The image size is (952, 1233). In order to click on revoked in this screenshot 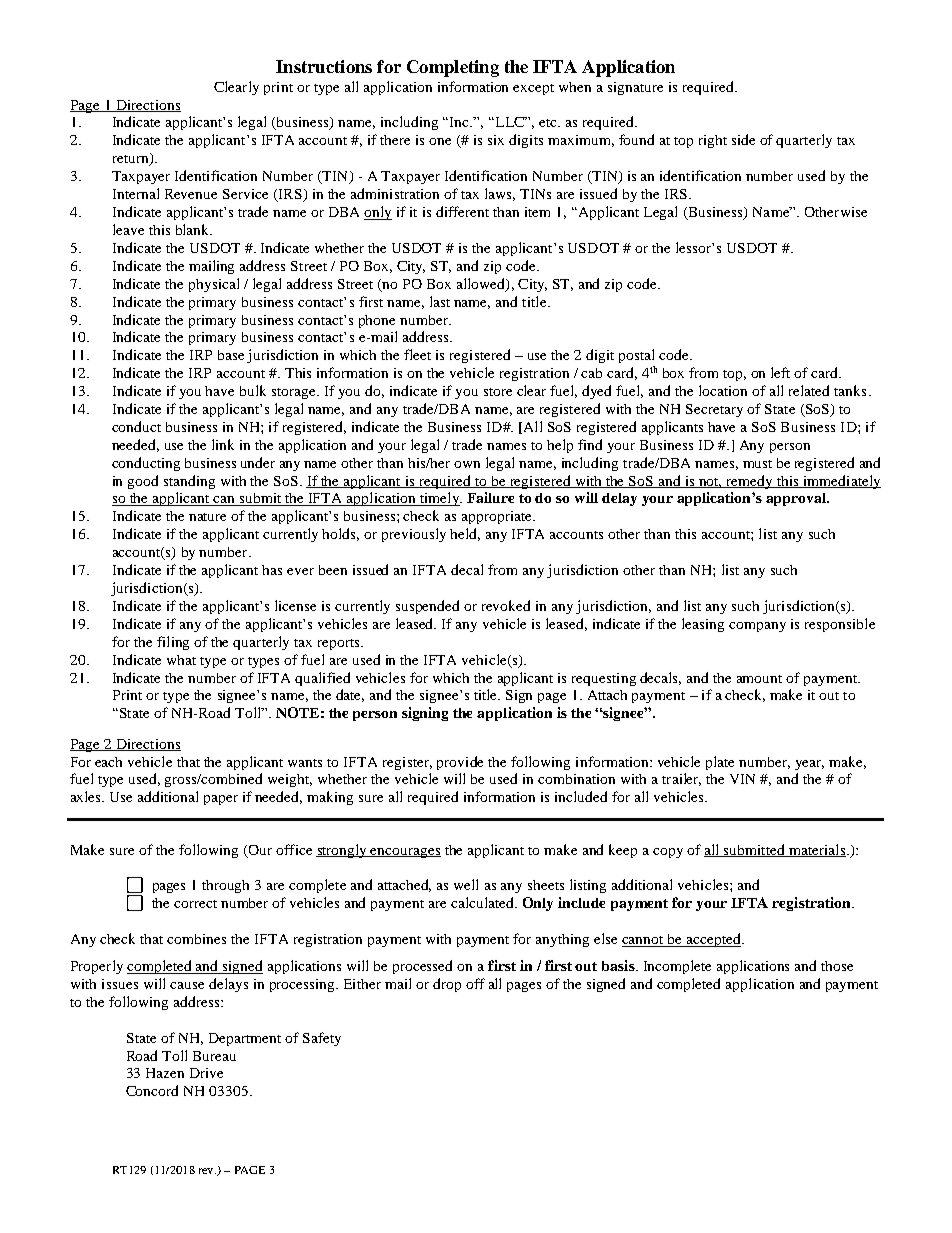, I will do `click(506, 605)`.
